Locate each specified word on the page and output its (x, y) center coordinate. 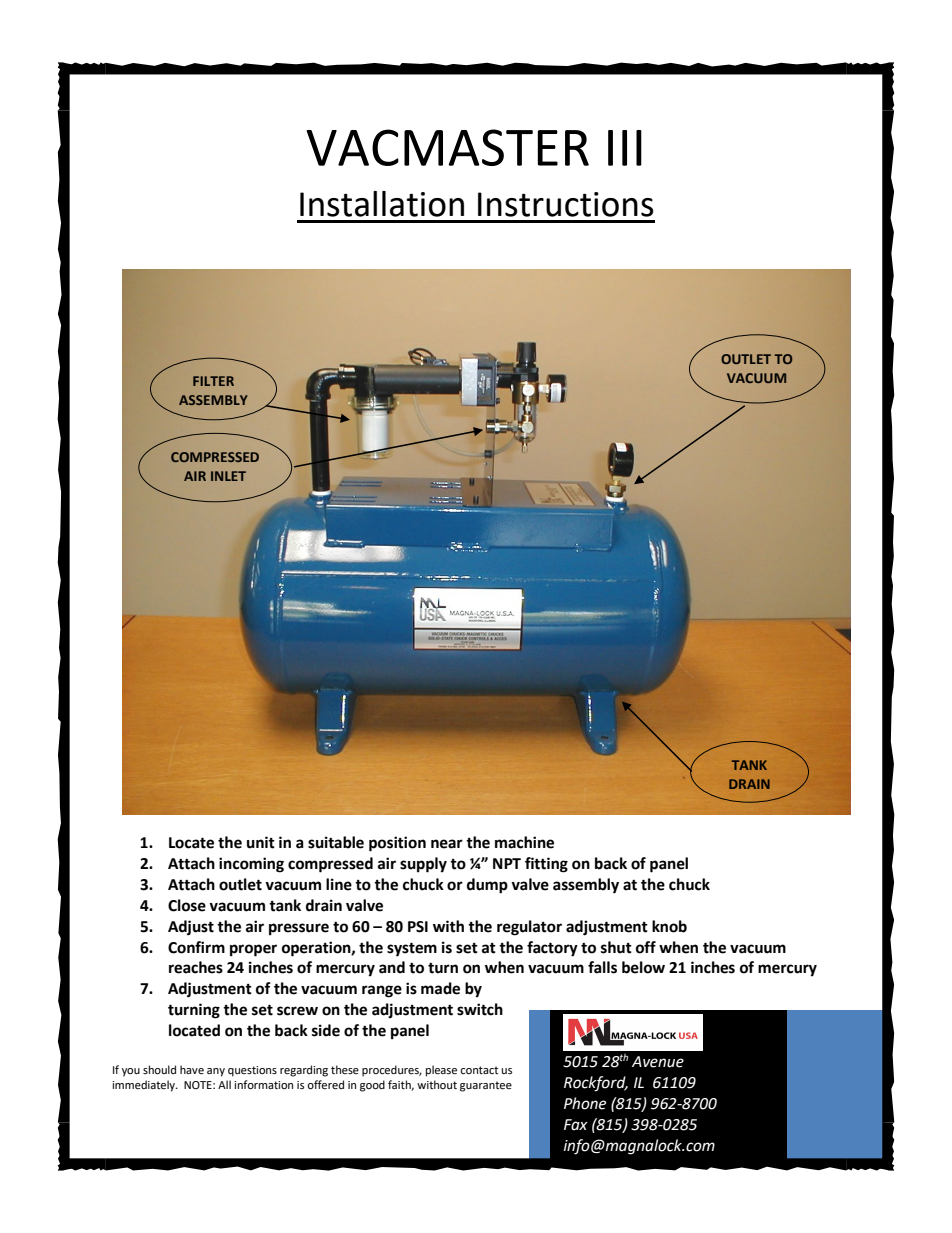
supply (423, 865)
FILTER (213, 381)
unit (261, 842)
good (372, 1086)
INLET (228, 476)
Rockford (596, 1084)
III (625, 148)
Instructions (566, 204)
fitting (546, 865)
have (192, 1070)
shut (616, 947)
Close (187, 905)
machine (524, 842)
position (397, 844)
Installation (382, 204)
